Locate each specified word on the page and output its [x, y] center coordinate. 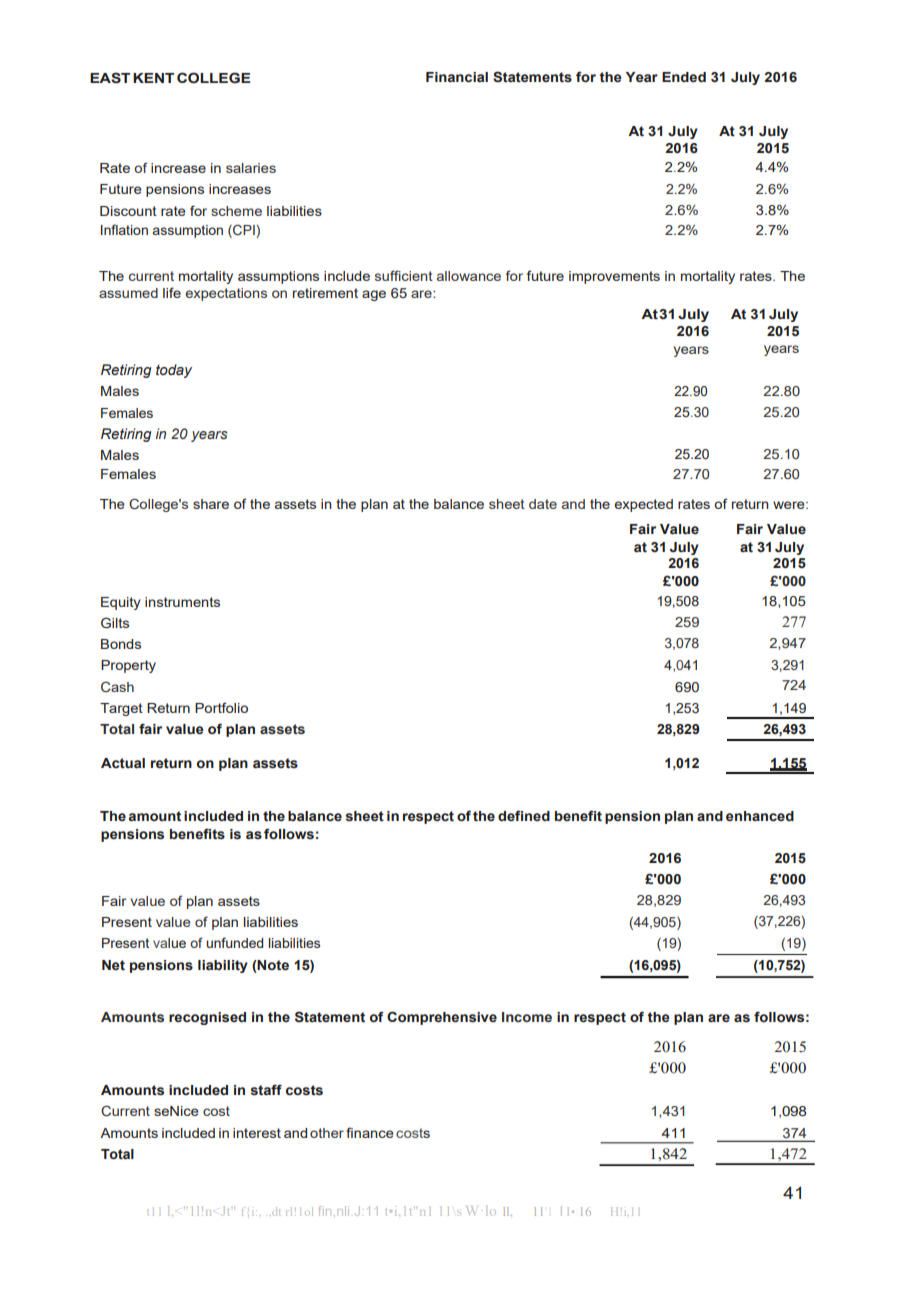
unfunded [234, 942]
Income [527, 1017]
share [211, 504]
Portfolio [221, 707]
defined [524, 815]
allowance [469, 276]
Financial [457, 77]
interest [257, 1133]
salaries [251, 168]
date [543, 504]
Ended [684, 77]
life [172, 292]
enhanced [760, 816]
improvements [614, 277]
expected [643, 505]
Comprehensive [442, 1018]
